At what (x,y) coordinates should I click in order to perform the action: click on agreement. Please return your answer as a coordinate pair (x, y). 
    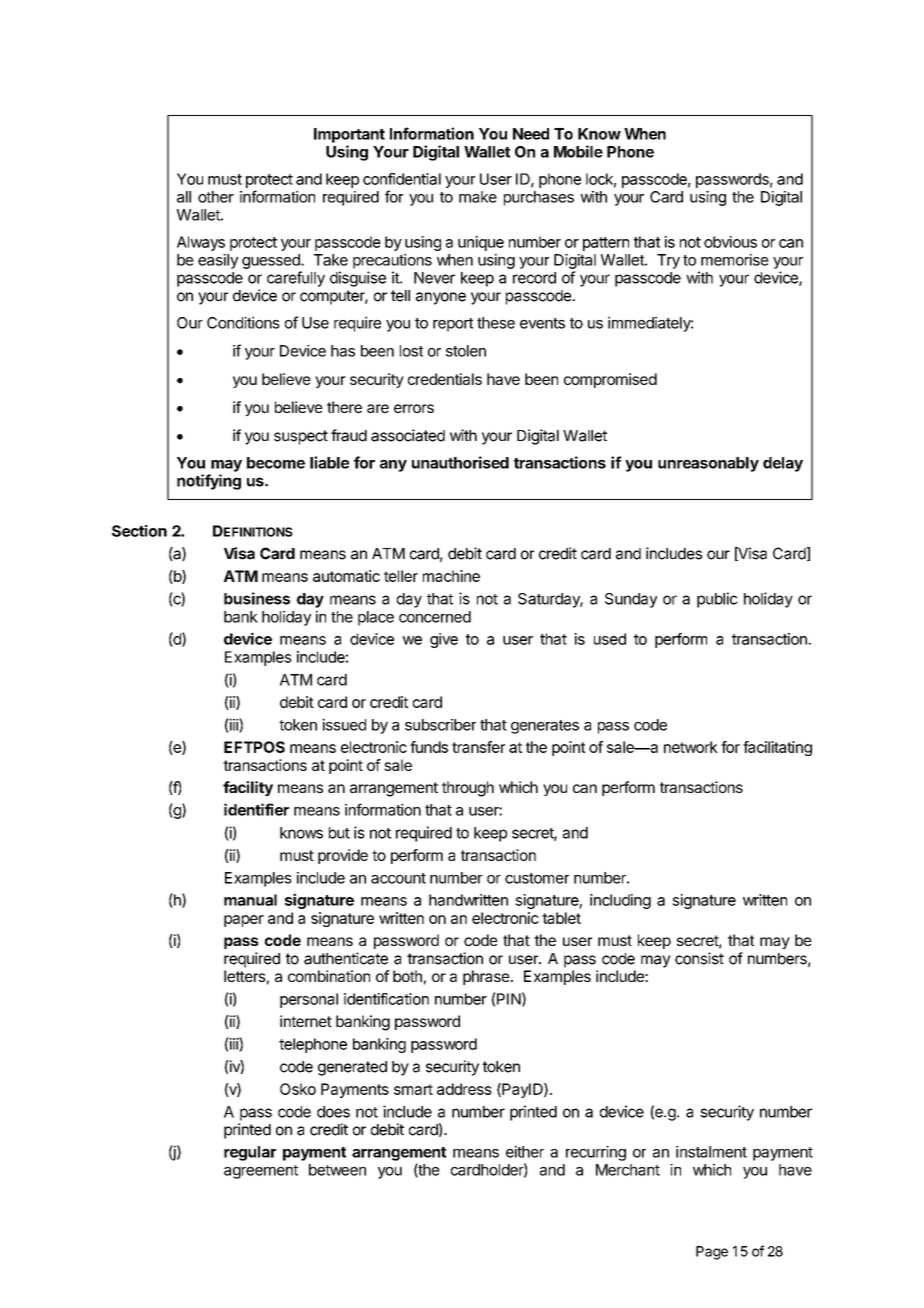
    Looking at the image, I should click on (261, 1172).
